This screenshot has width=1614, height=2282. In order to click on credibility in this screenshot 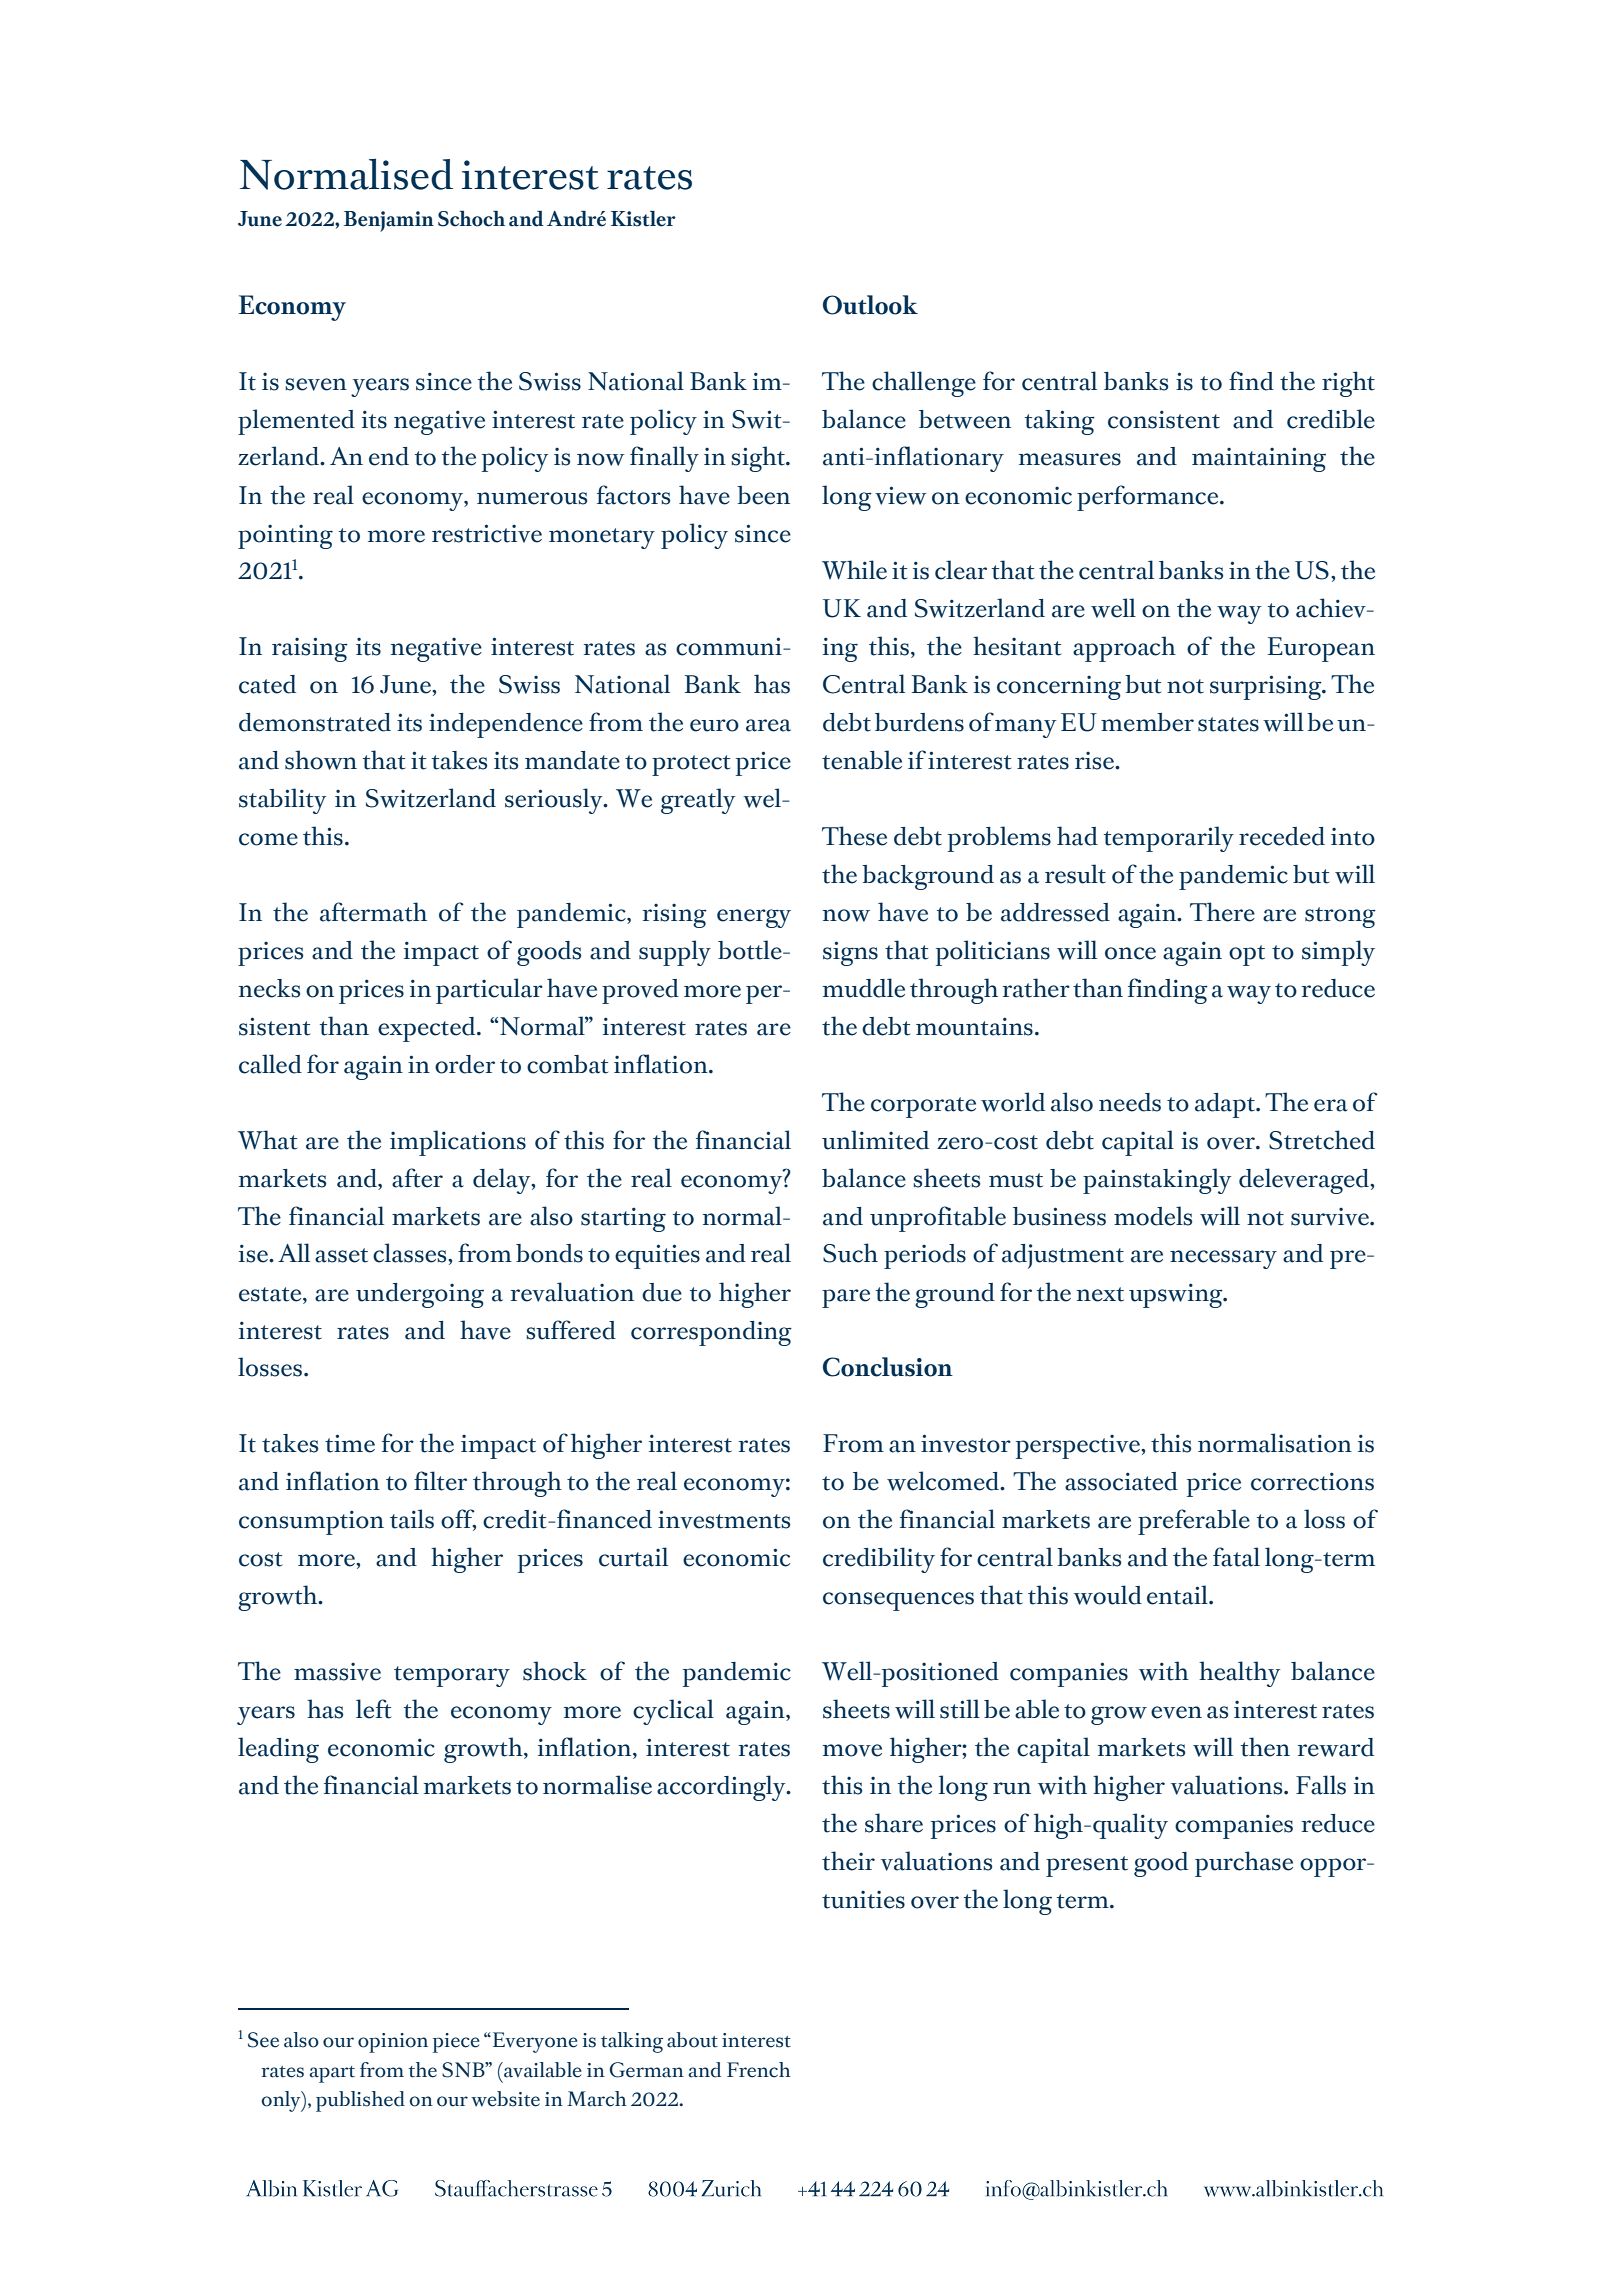, I will do `click(879, 1560)`.
